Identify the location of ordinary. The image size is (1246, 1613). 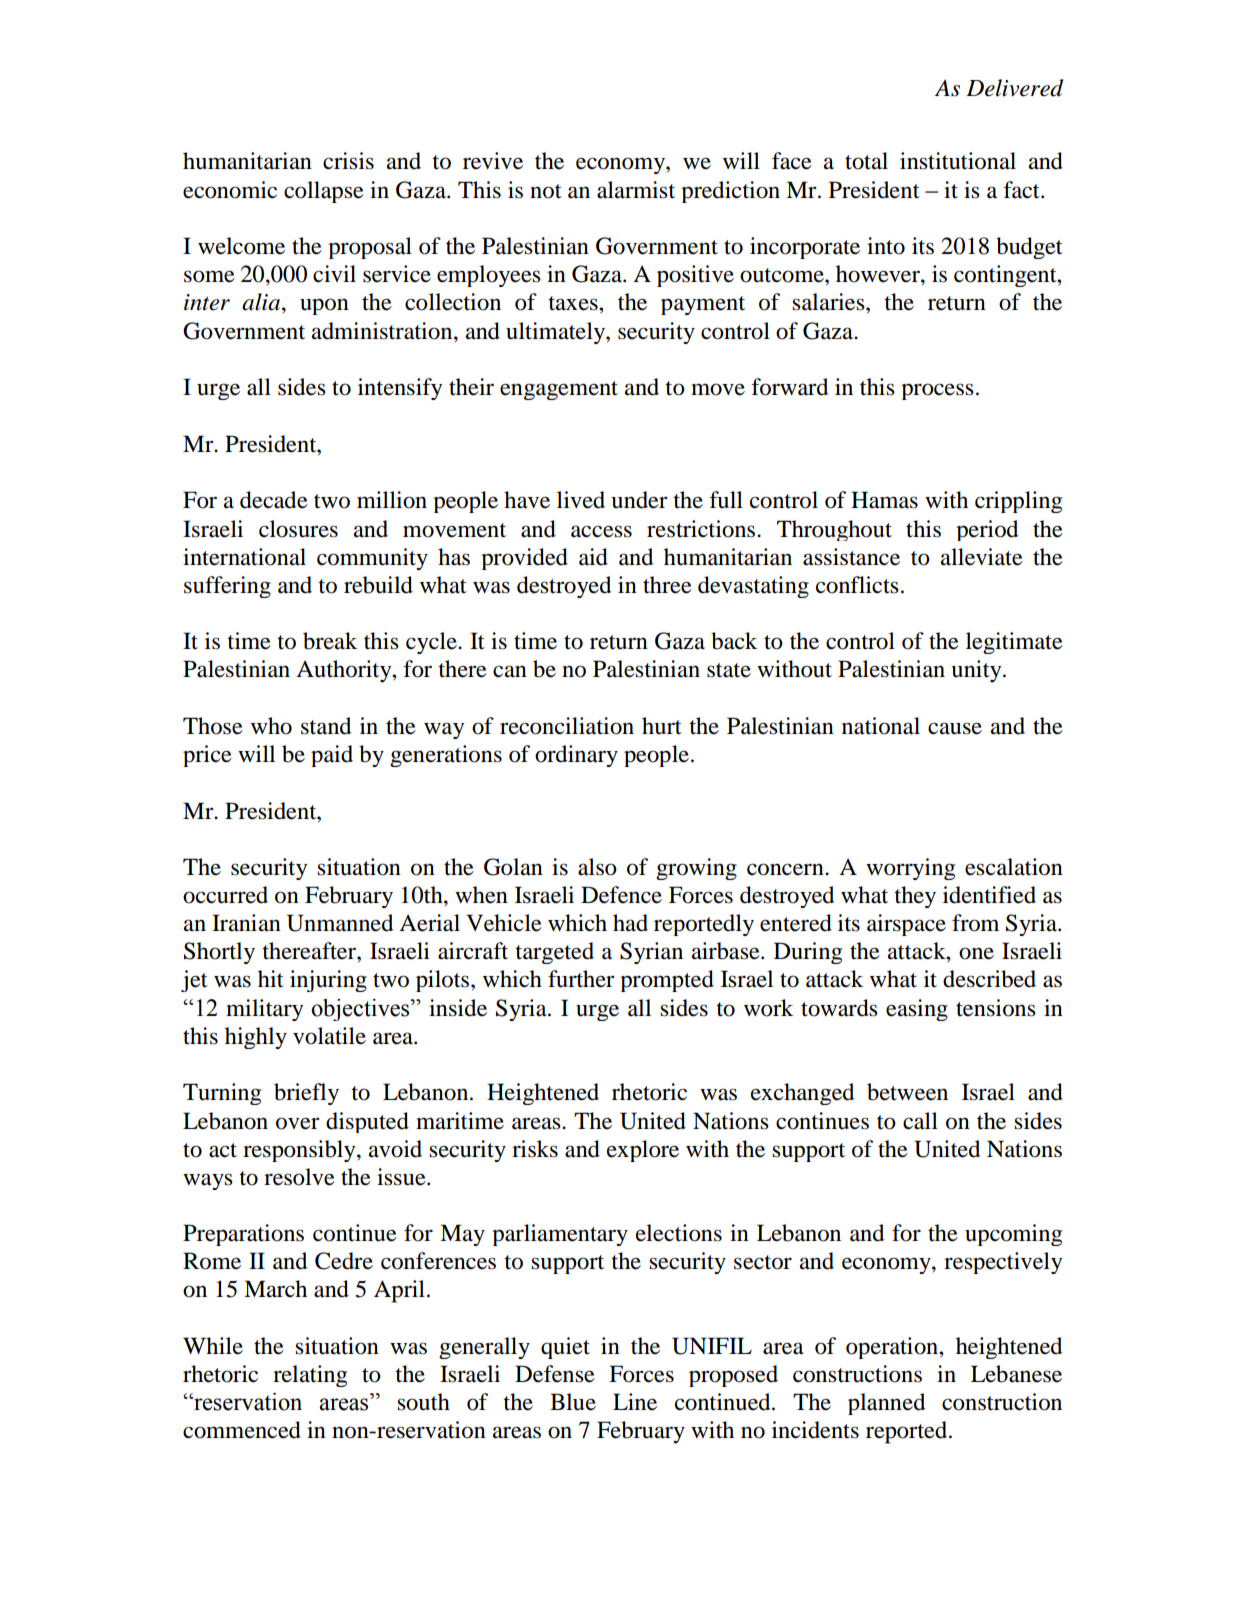
(576, 756).
